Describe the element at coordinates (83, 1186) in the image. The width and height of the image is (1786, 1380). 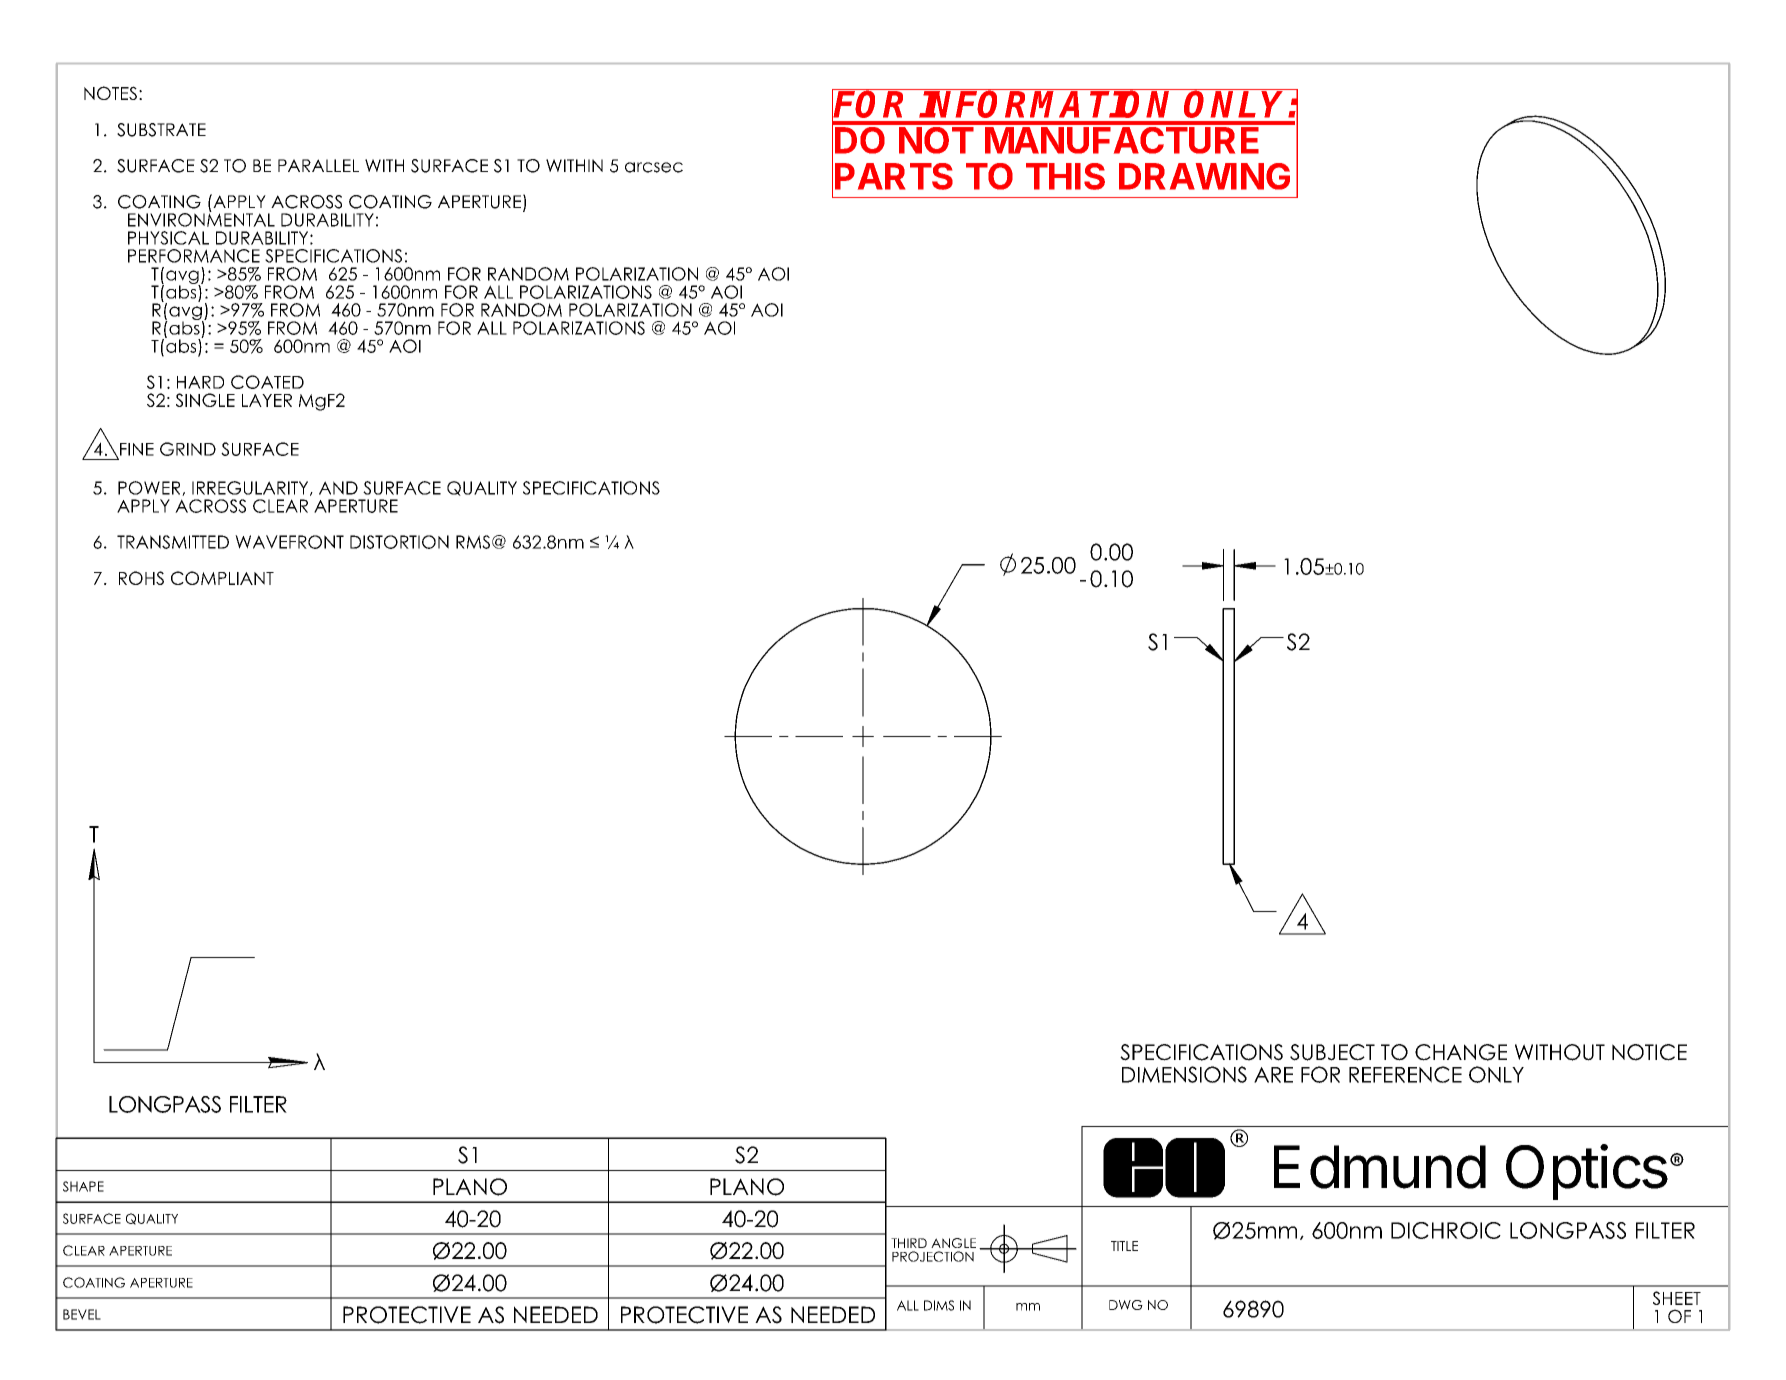
I see `SHAPE` at that location.
